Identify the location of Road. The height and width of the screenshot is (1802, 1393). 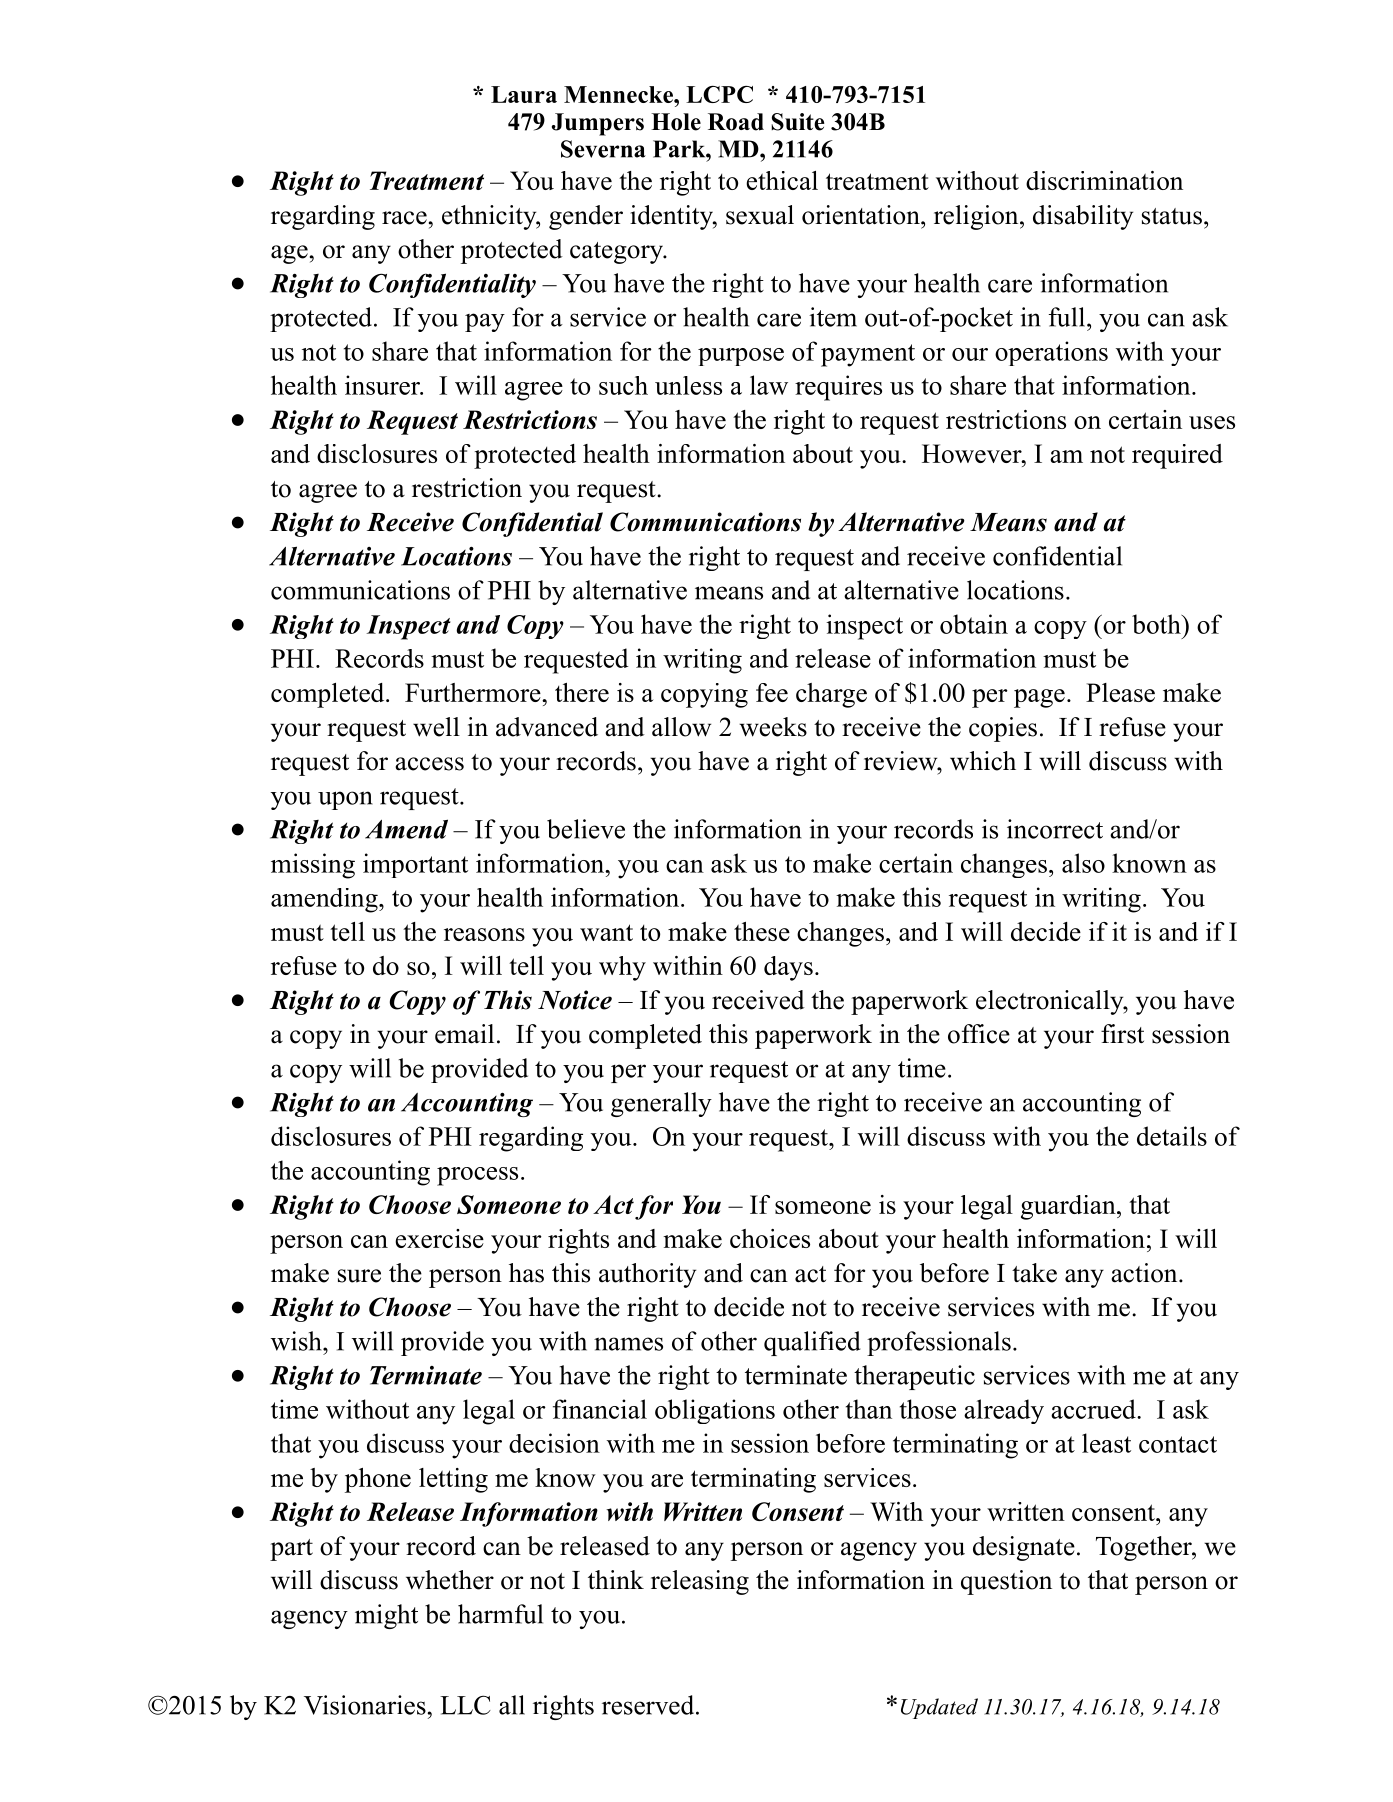
(736, 122).
